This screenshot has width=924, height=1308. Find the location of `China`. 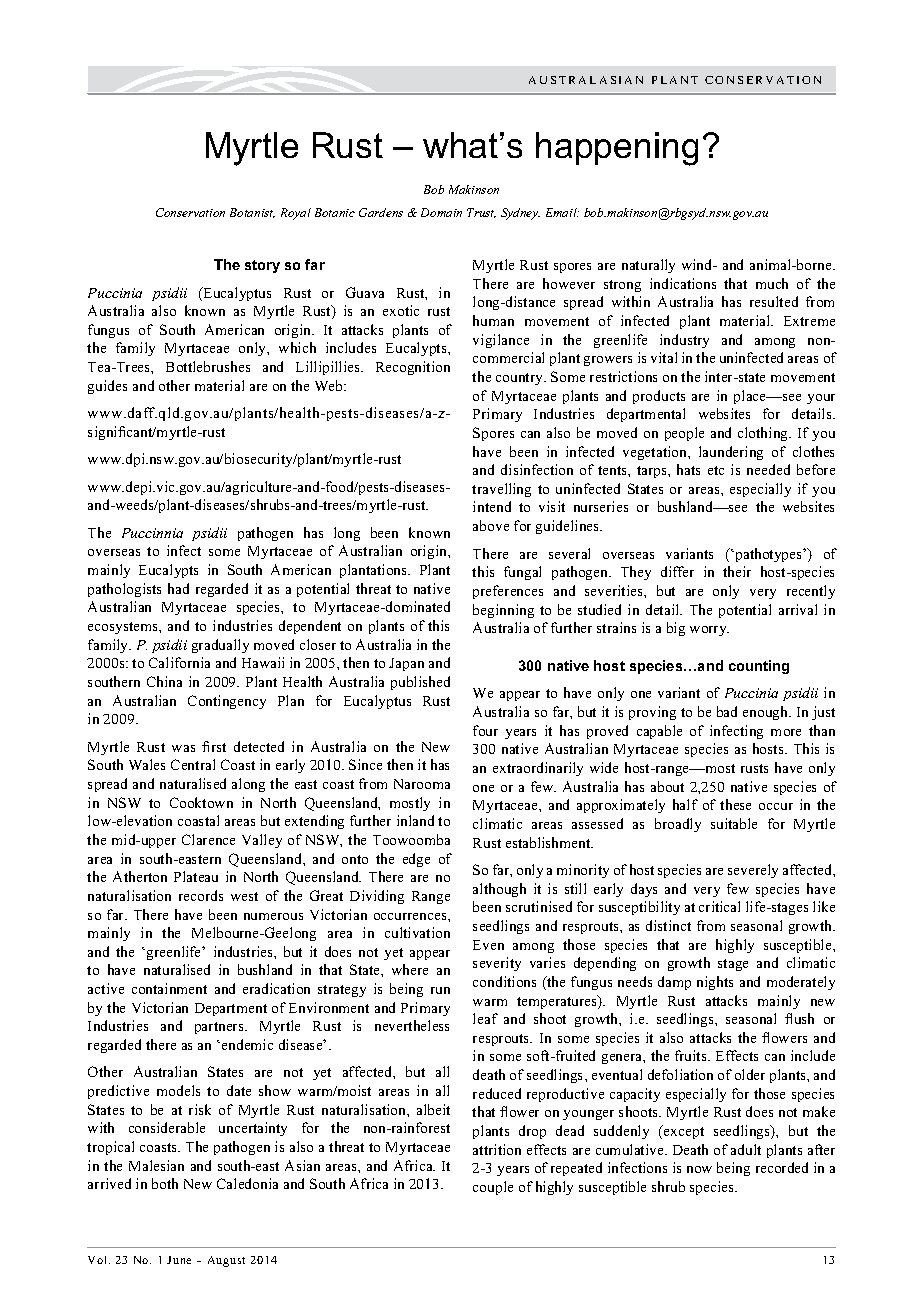

China is located at coordinates (164, 681).
